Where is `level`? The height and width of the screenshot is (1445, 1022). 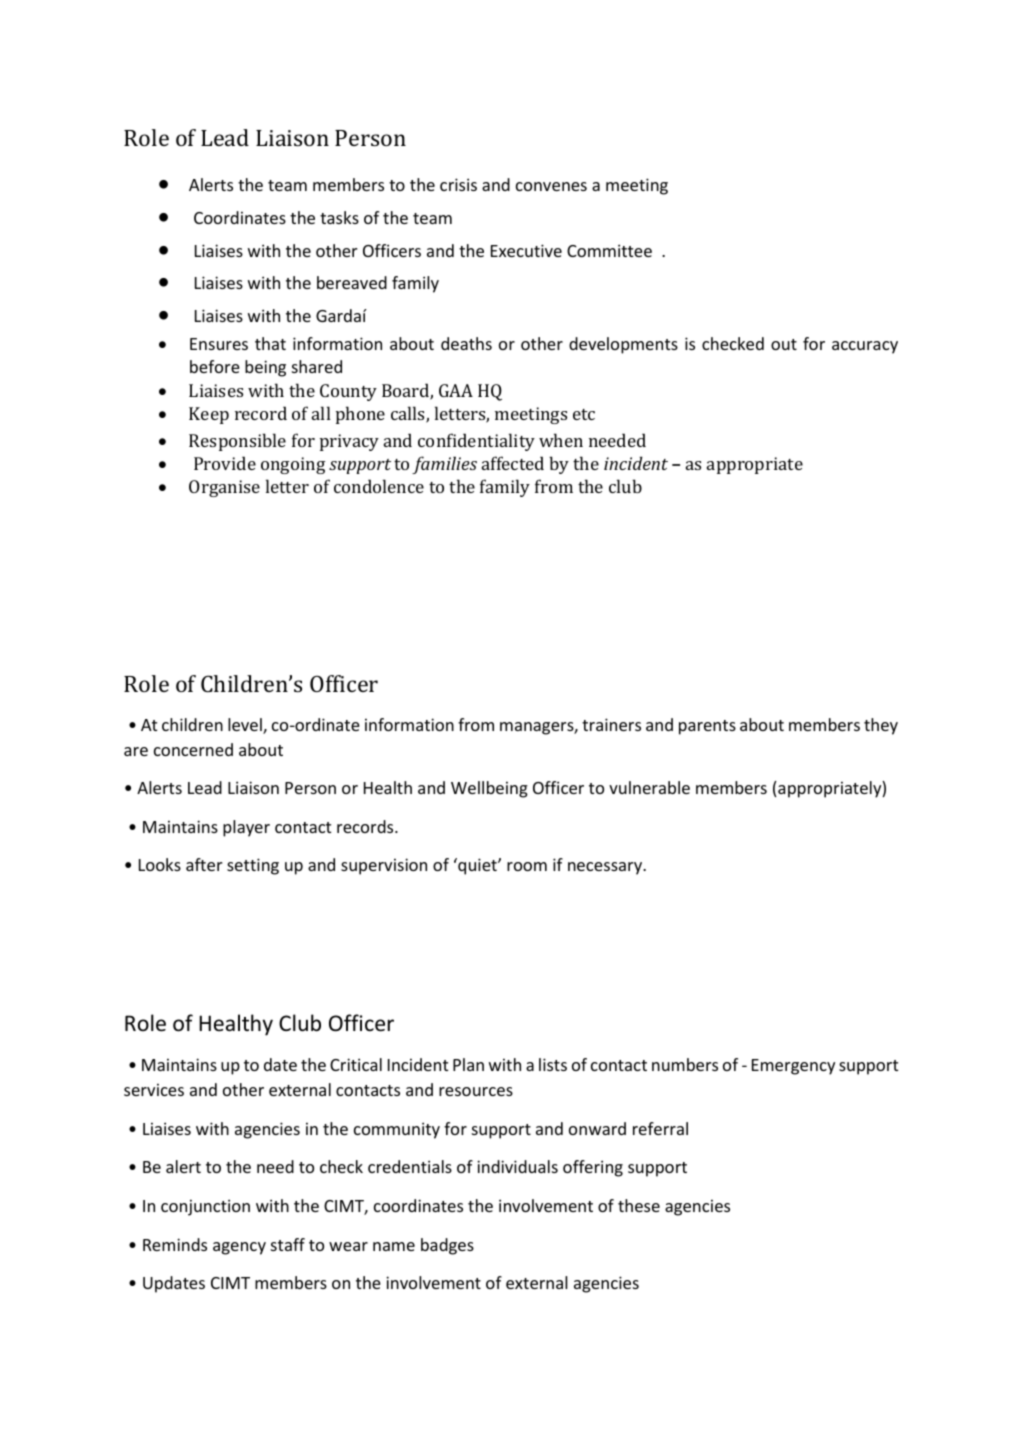 level is located at coordinates (246, 726).
